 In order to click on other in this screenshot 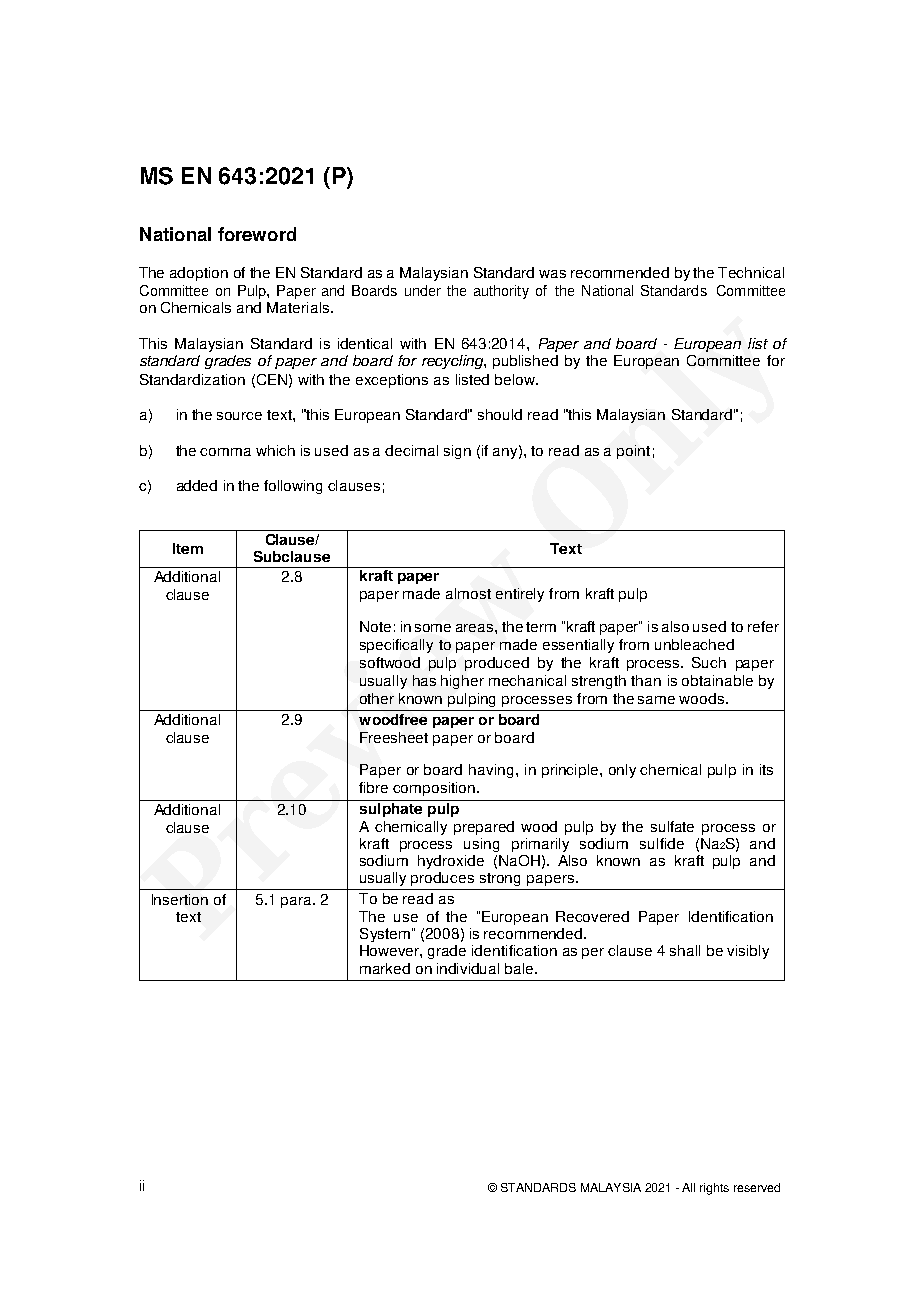, I will do `click(377, 698)`.
